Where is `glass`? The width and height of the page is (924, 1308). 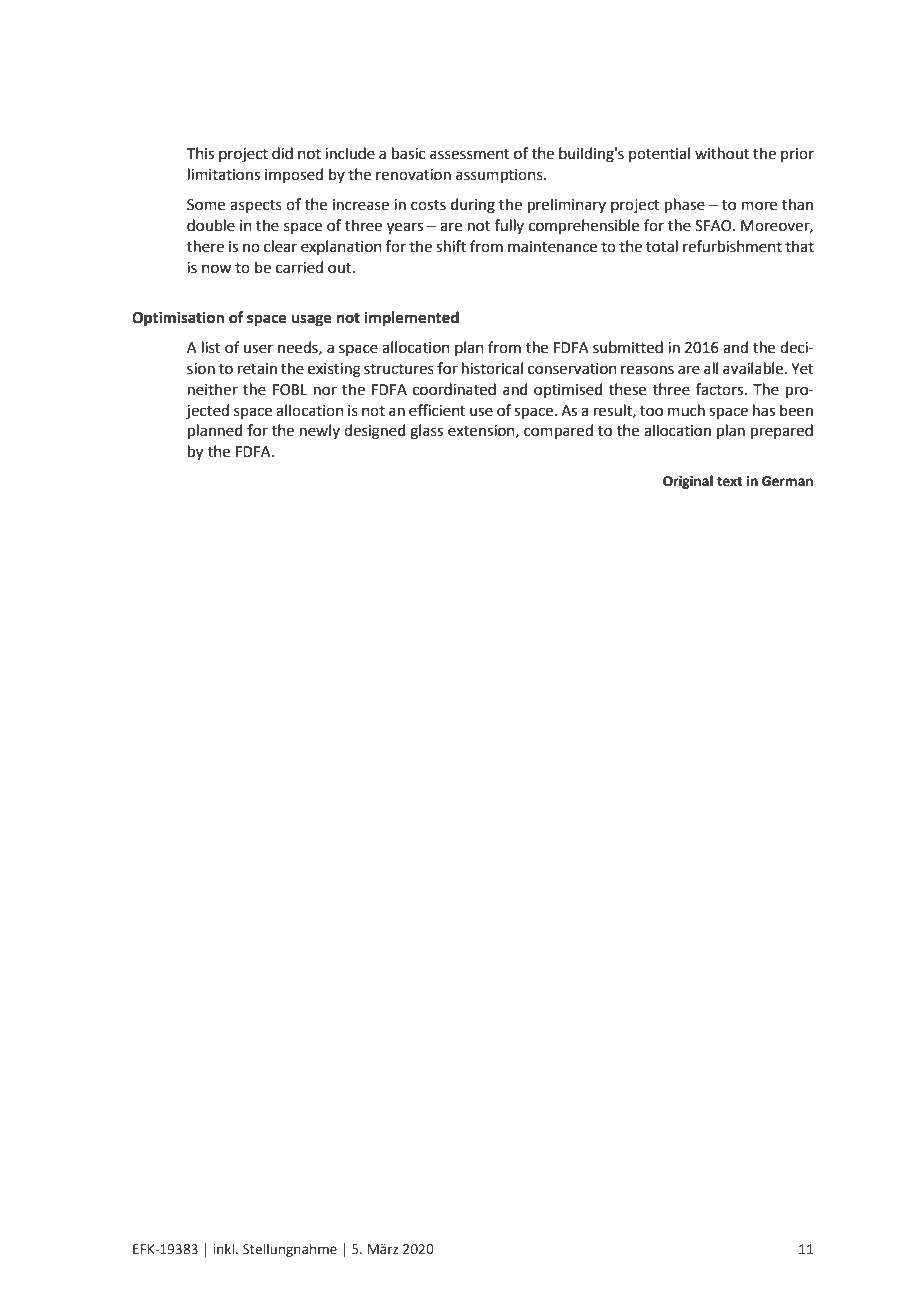 glass is located at coordinates (426, 432).
